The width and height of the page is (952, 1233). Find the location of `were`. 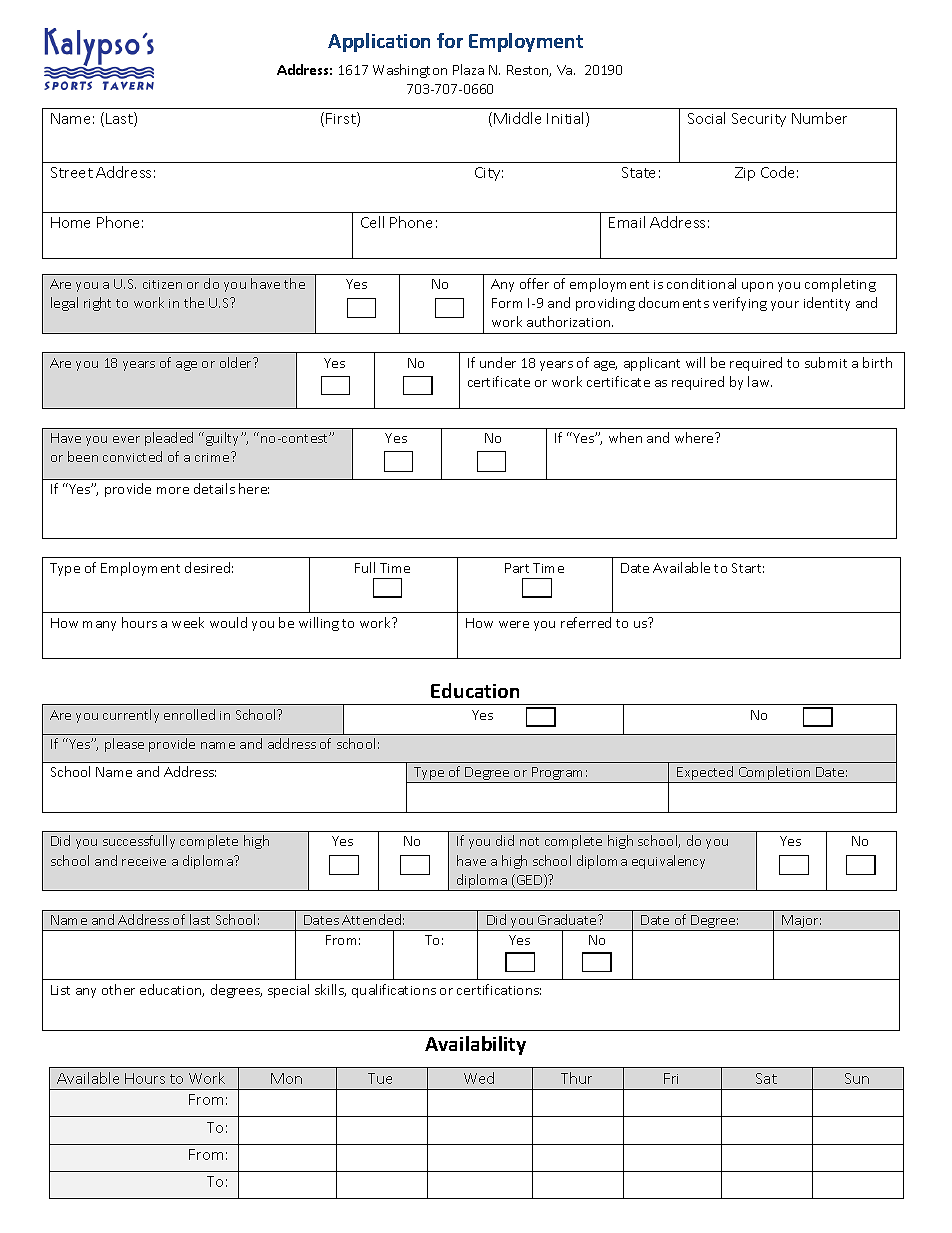

were is located at coordinates (514, 624).
